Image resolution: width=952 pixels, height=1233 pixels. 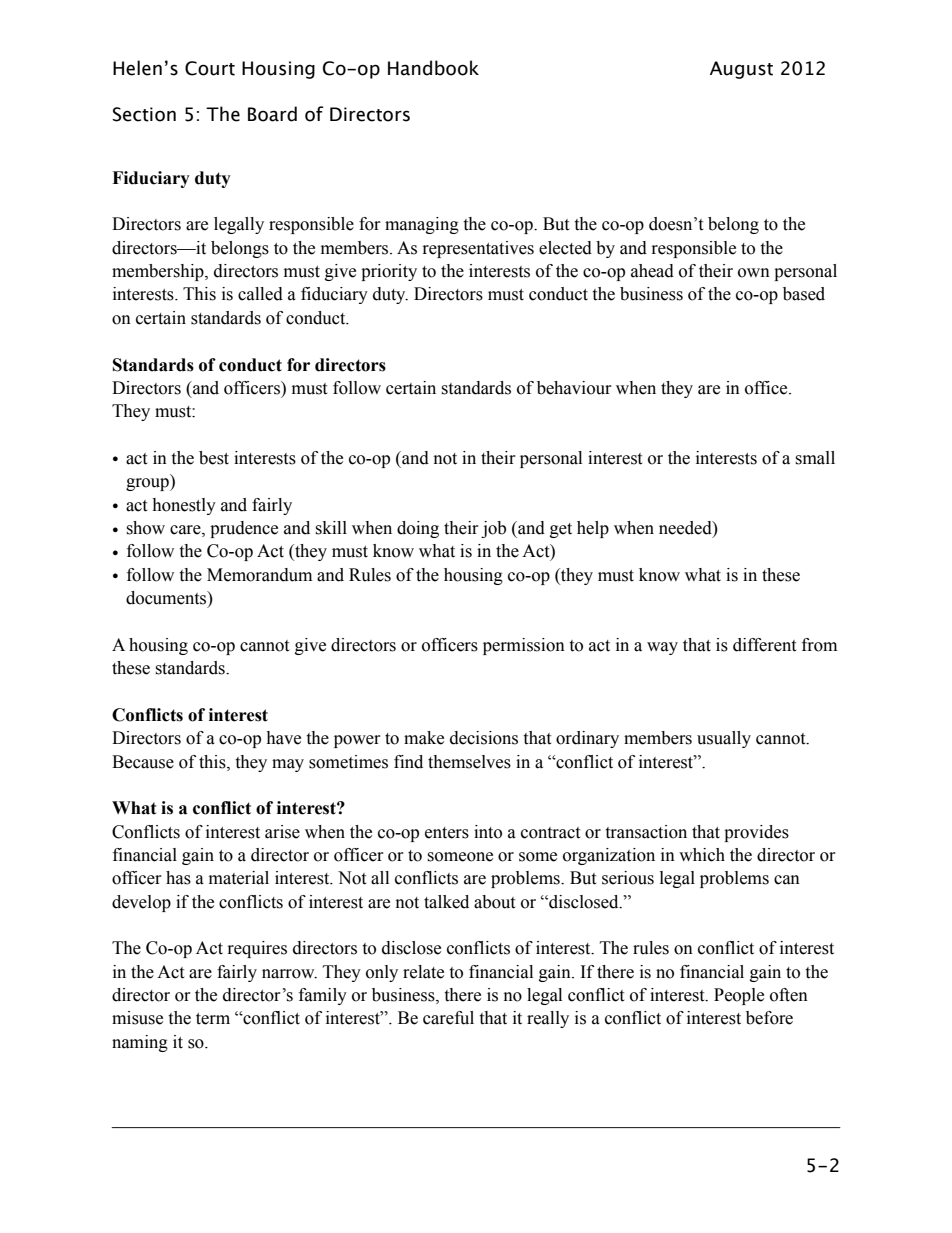 What do you see at coordinates (754, 273) in the screenshot?
I see `own` at bounding box center [754, 273].
